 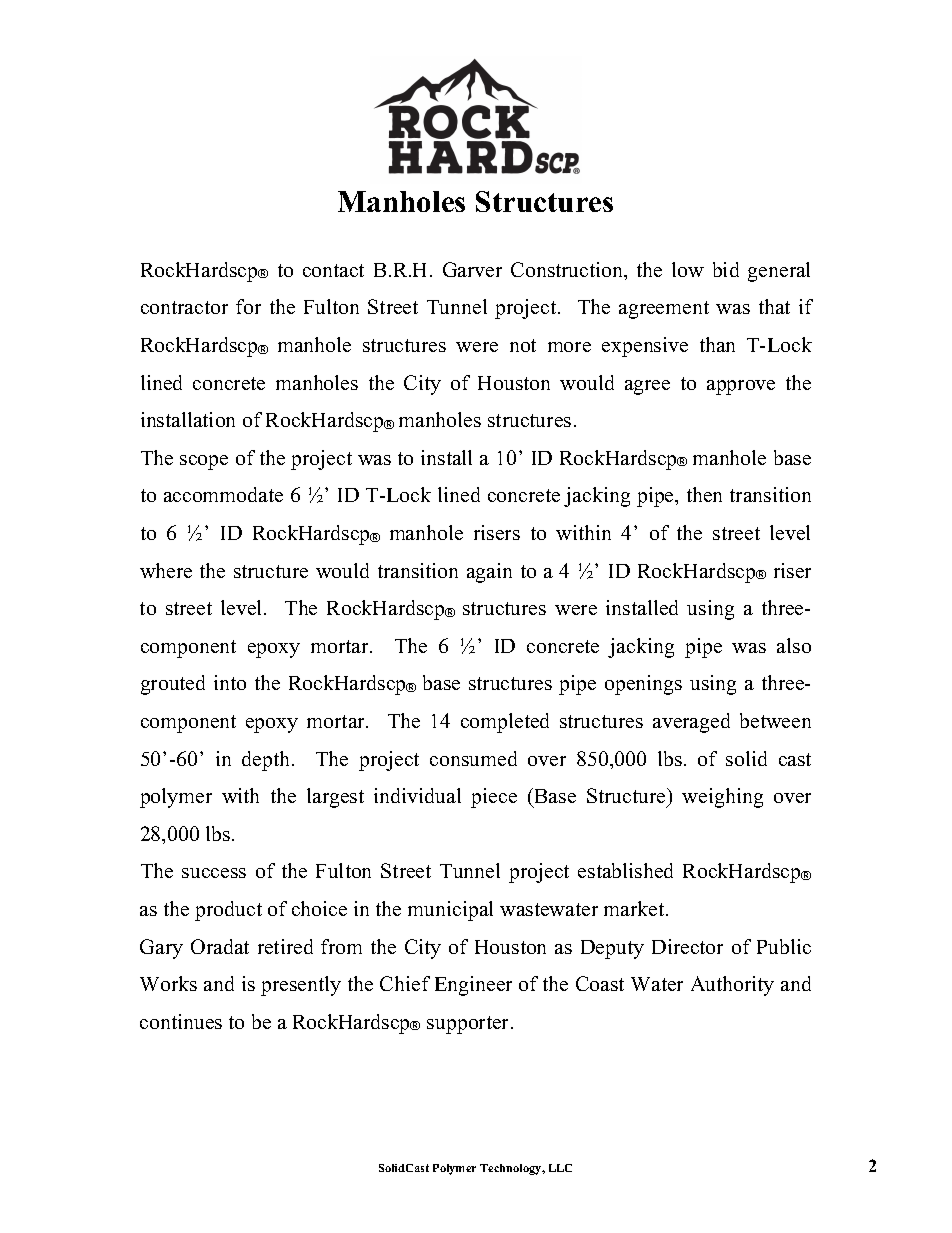 I want to click on product, so click(x=228, y=911).
